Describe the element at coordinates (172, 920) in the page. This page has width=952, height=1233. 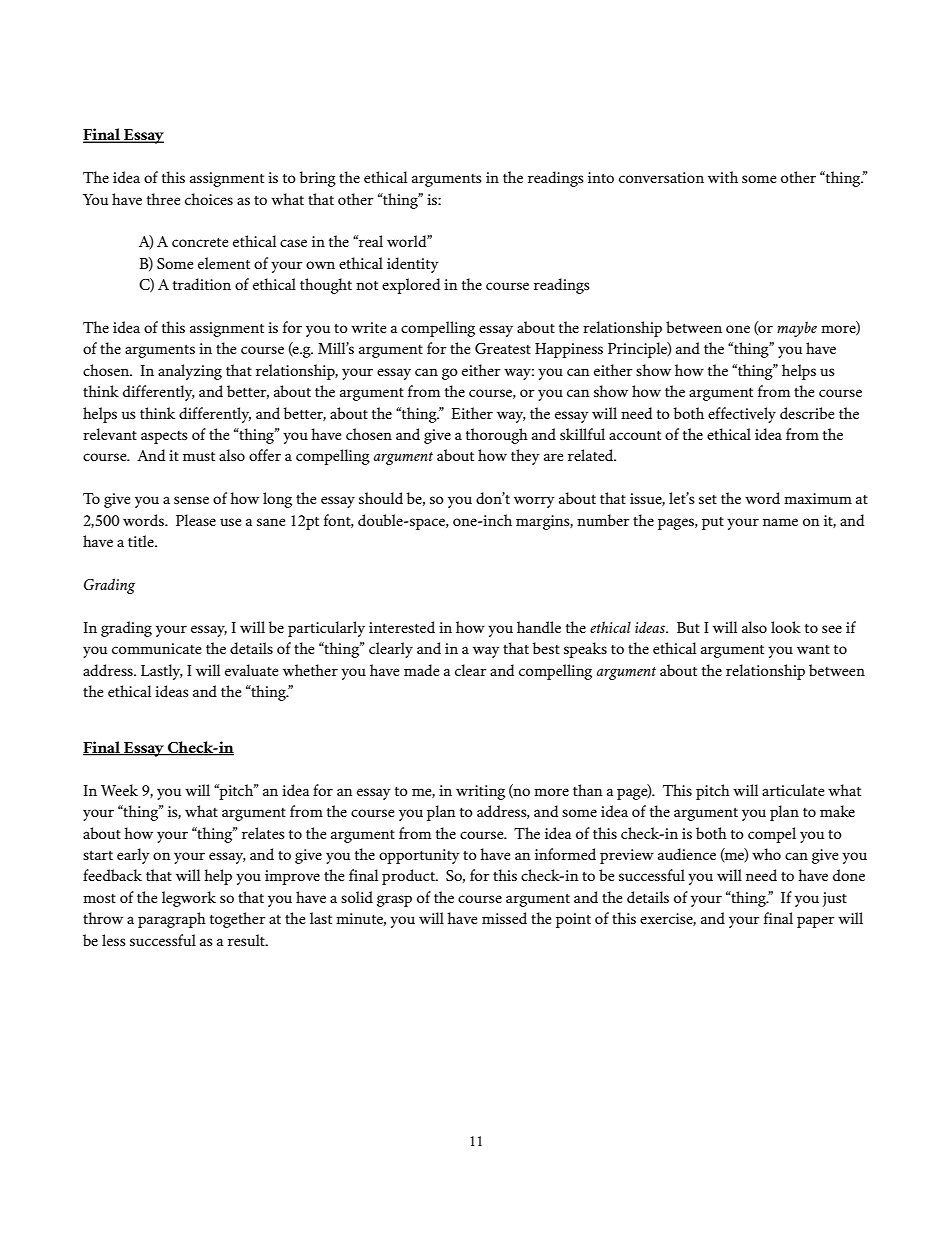
I see `paragraph` at that location.
